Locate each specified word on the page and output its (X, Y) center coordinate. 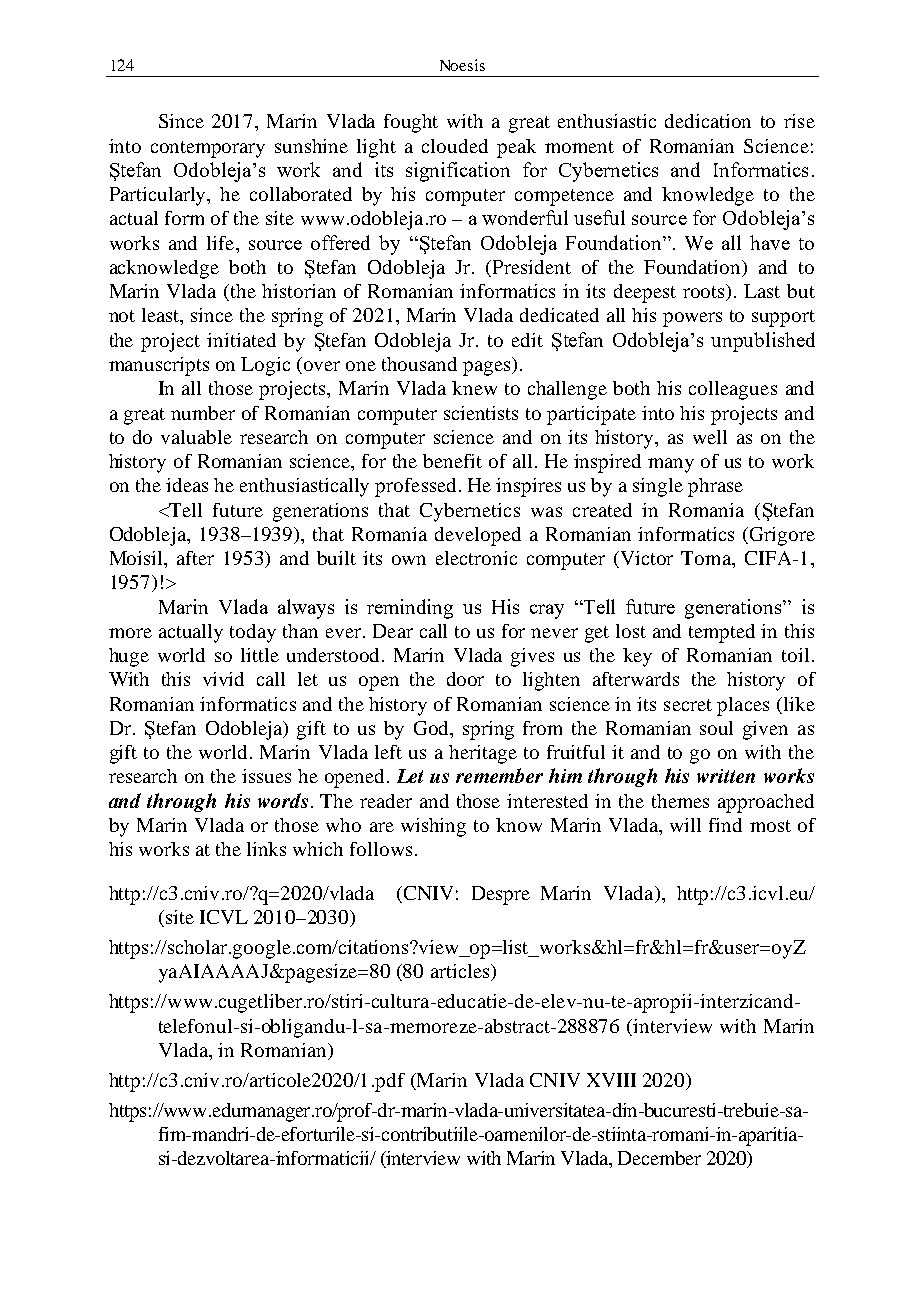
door (465, 679)
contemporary (208, 149)
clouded (455, 146)
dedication (708, 121)
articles (461, 972)
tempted (722, 633)
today (253, 633)
